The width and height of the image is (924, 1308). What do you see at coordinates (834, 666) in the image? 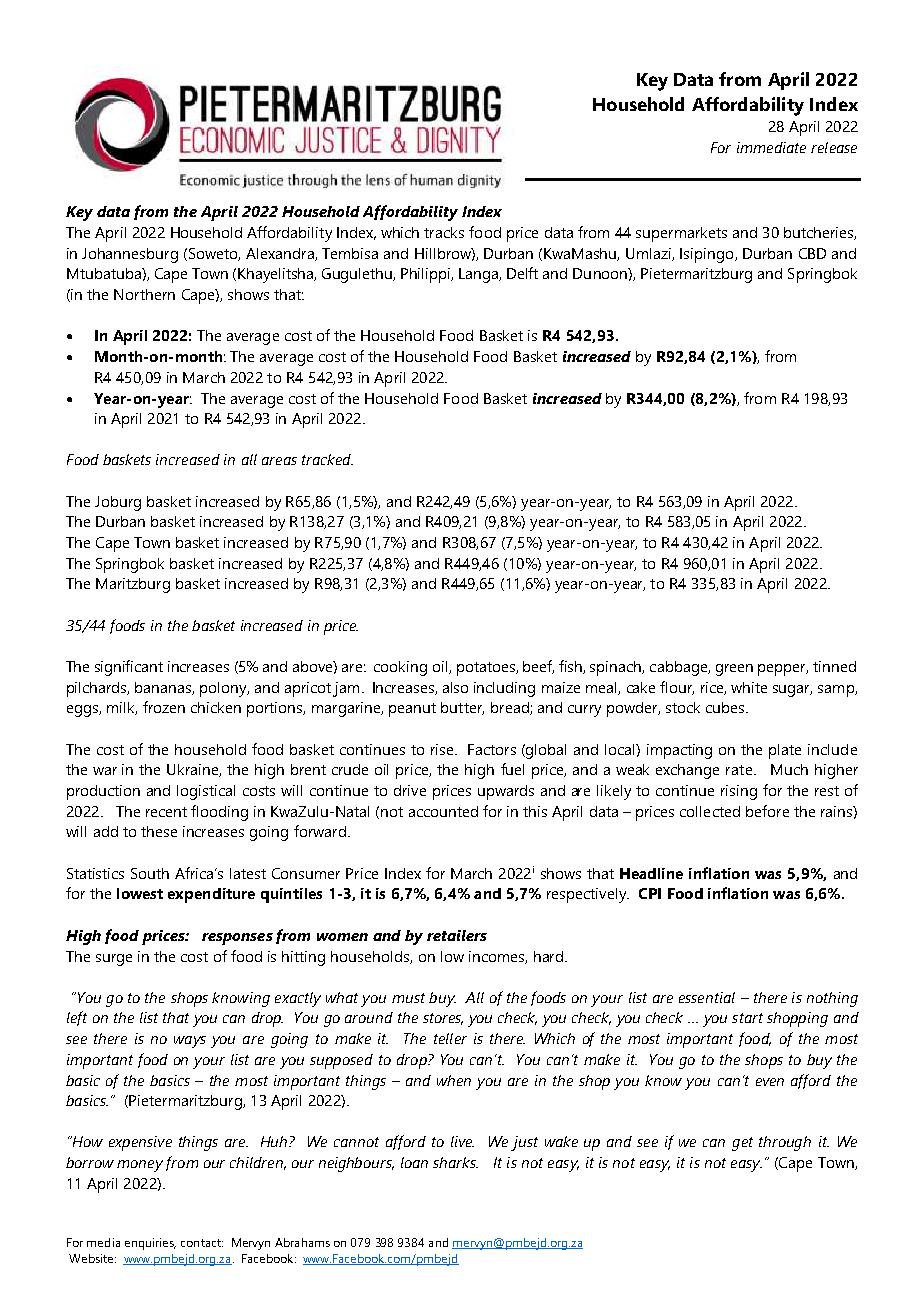
I see `tinned` at bounding box center [834, 666].
